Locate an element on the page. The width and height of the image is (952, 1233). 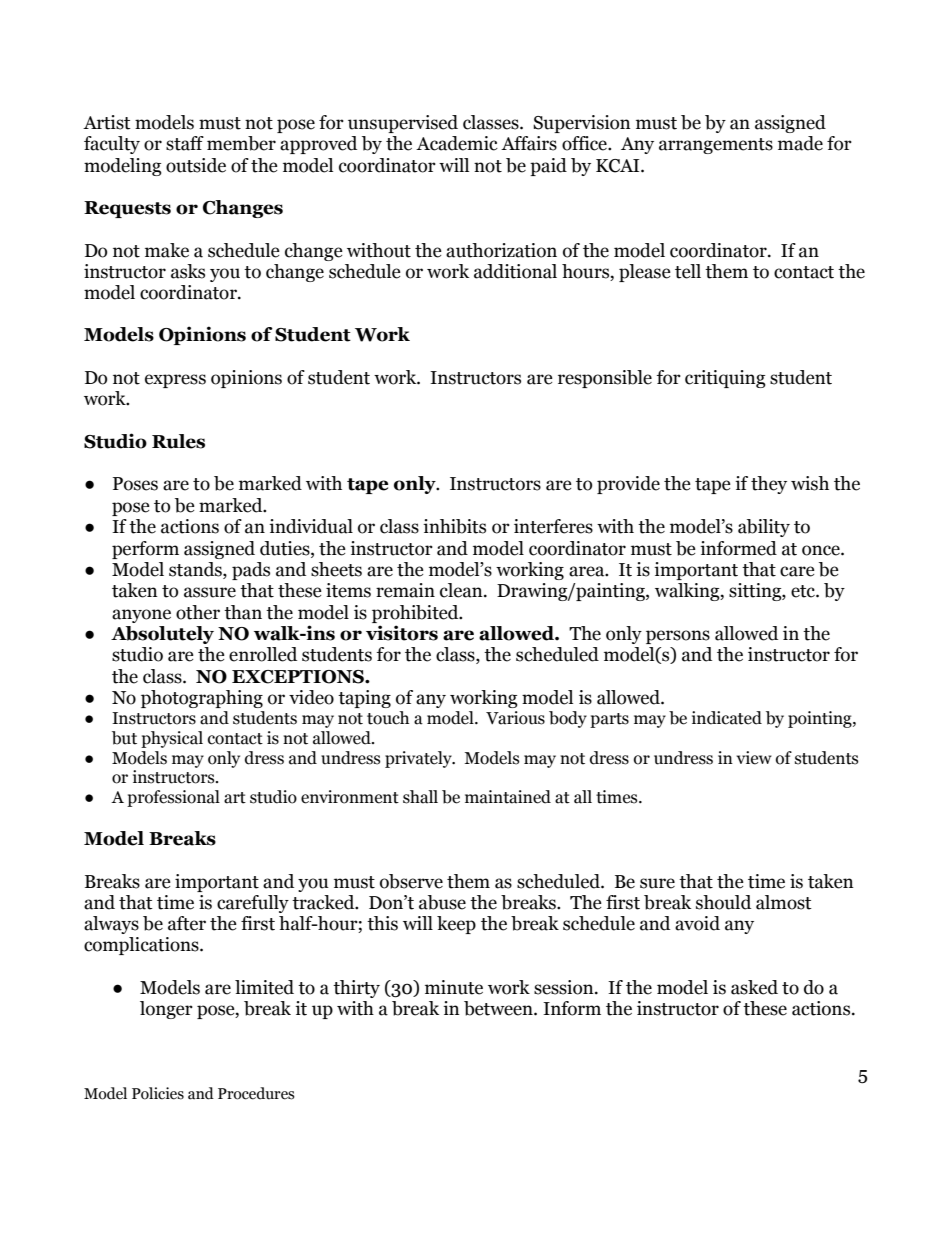
persons is located at coordinates (678, 637).
